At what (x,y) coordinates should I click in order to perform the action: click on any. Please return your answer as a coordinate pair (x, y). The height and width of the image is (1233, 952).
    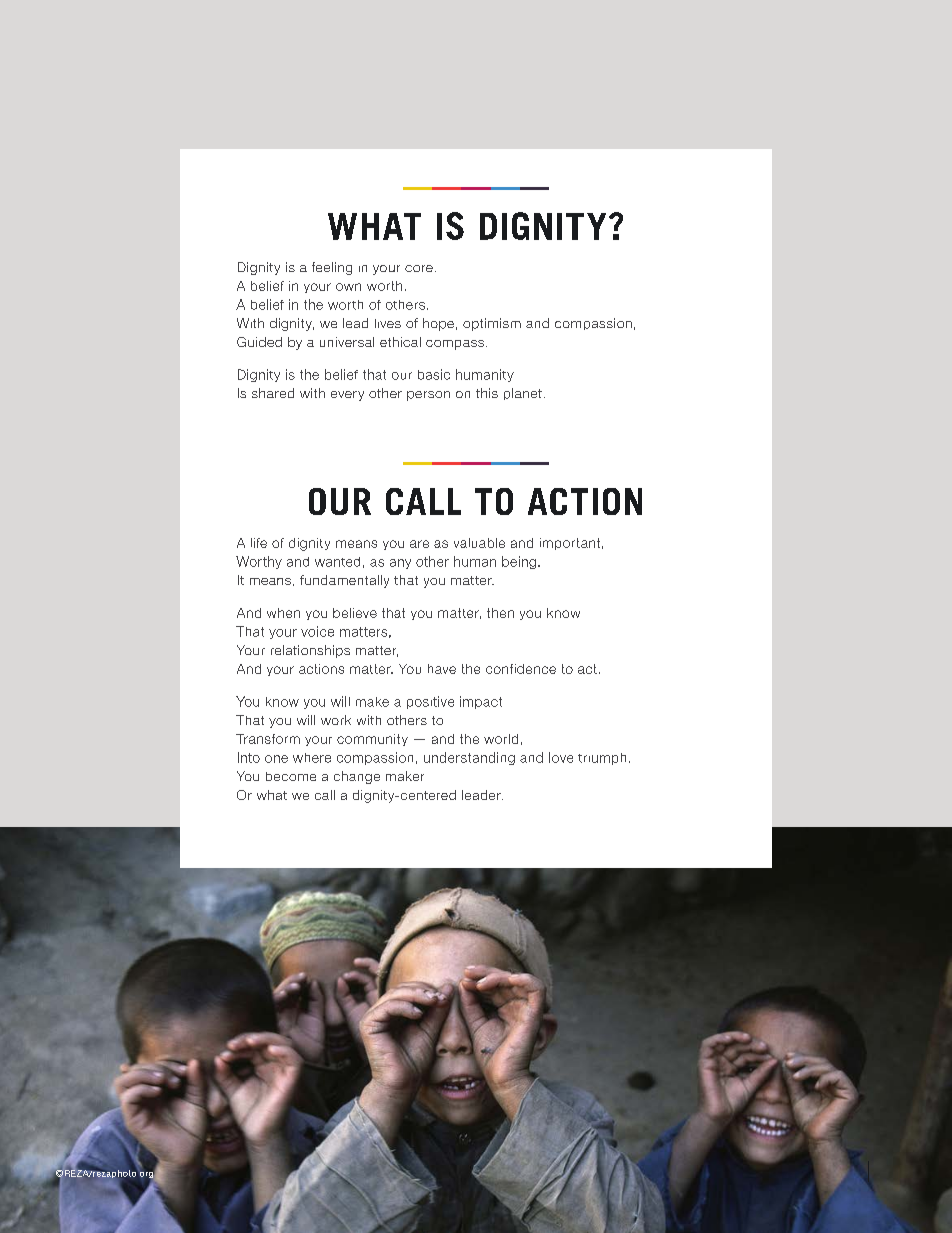
    Looking at the image, I should click on (400, 564).
